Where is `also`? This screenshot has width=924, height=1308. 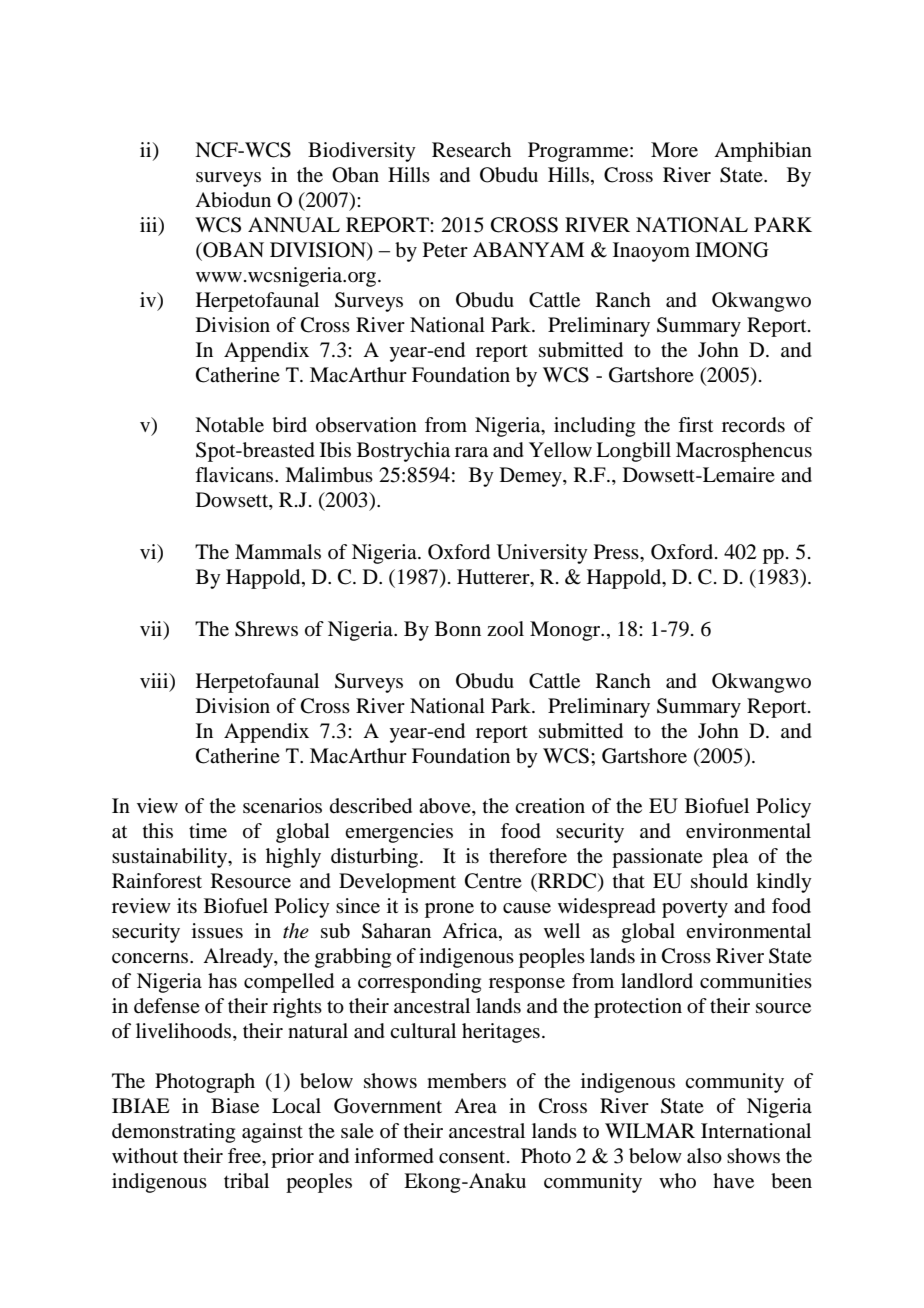
also is located at coordinates (704, 1156).
